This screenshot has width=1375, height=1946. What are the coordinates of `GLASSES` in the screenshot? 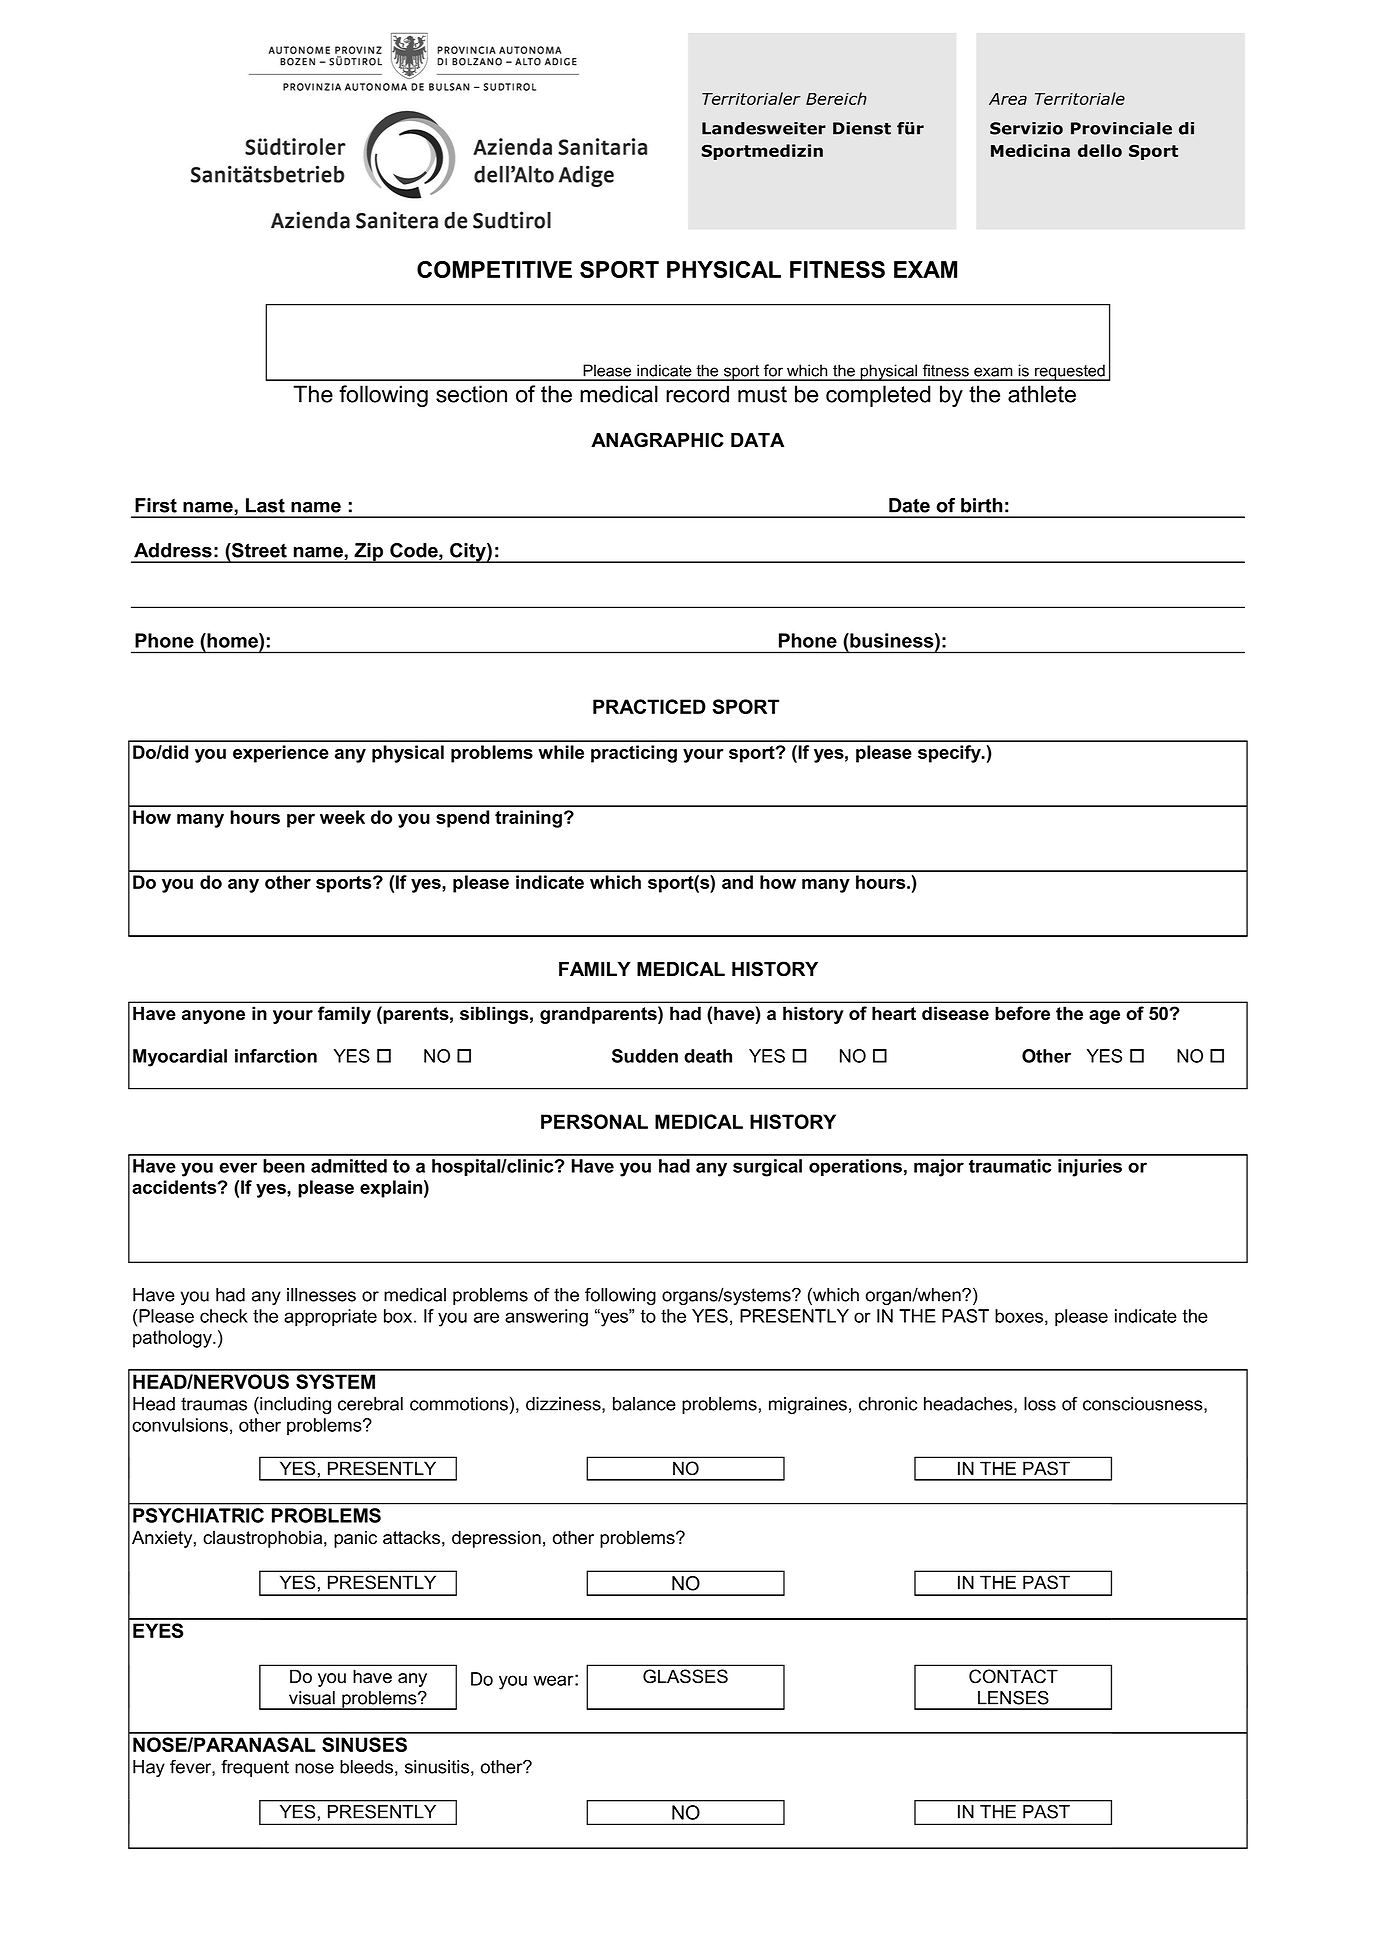 It's located at (685, 1676).
